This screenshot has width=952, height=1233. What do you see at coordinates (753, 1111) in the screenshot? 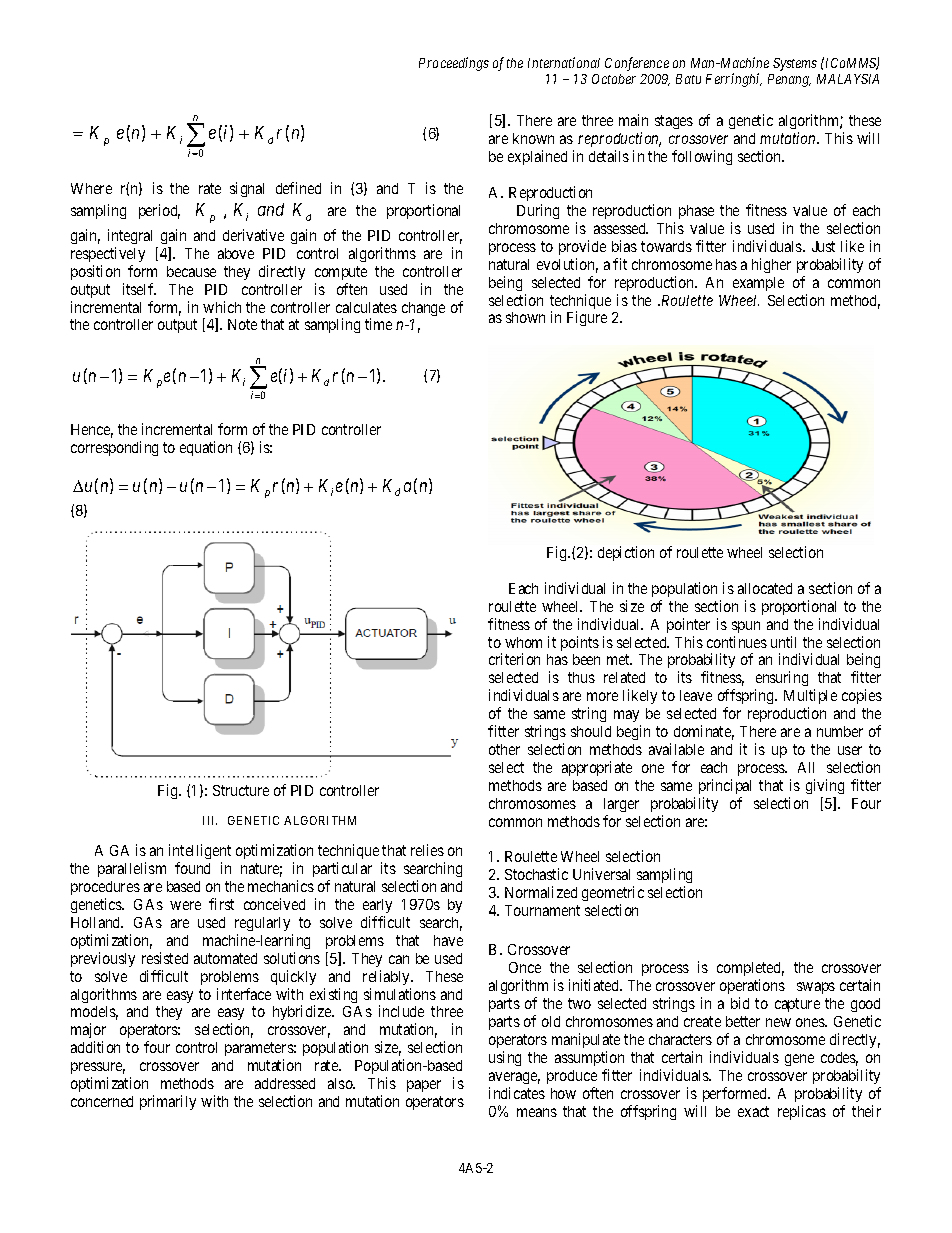
I see `exact` at bounding box center [753, 1111].
